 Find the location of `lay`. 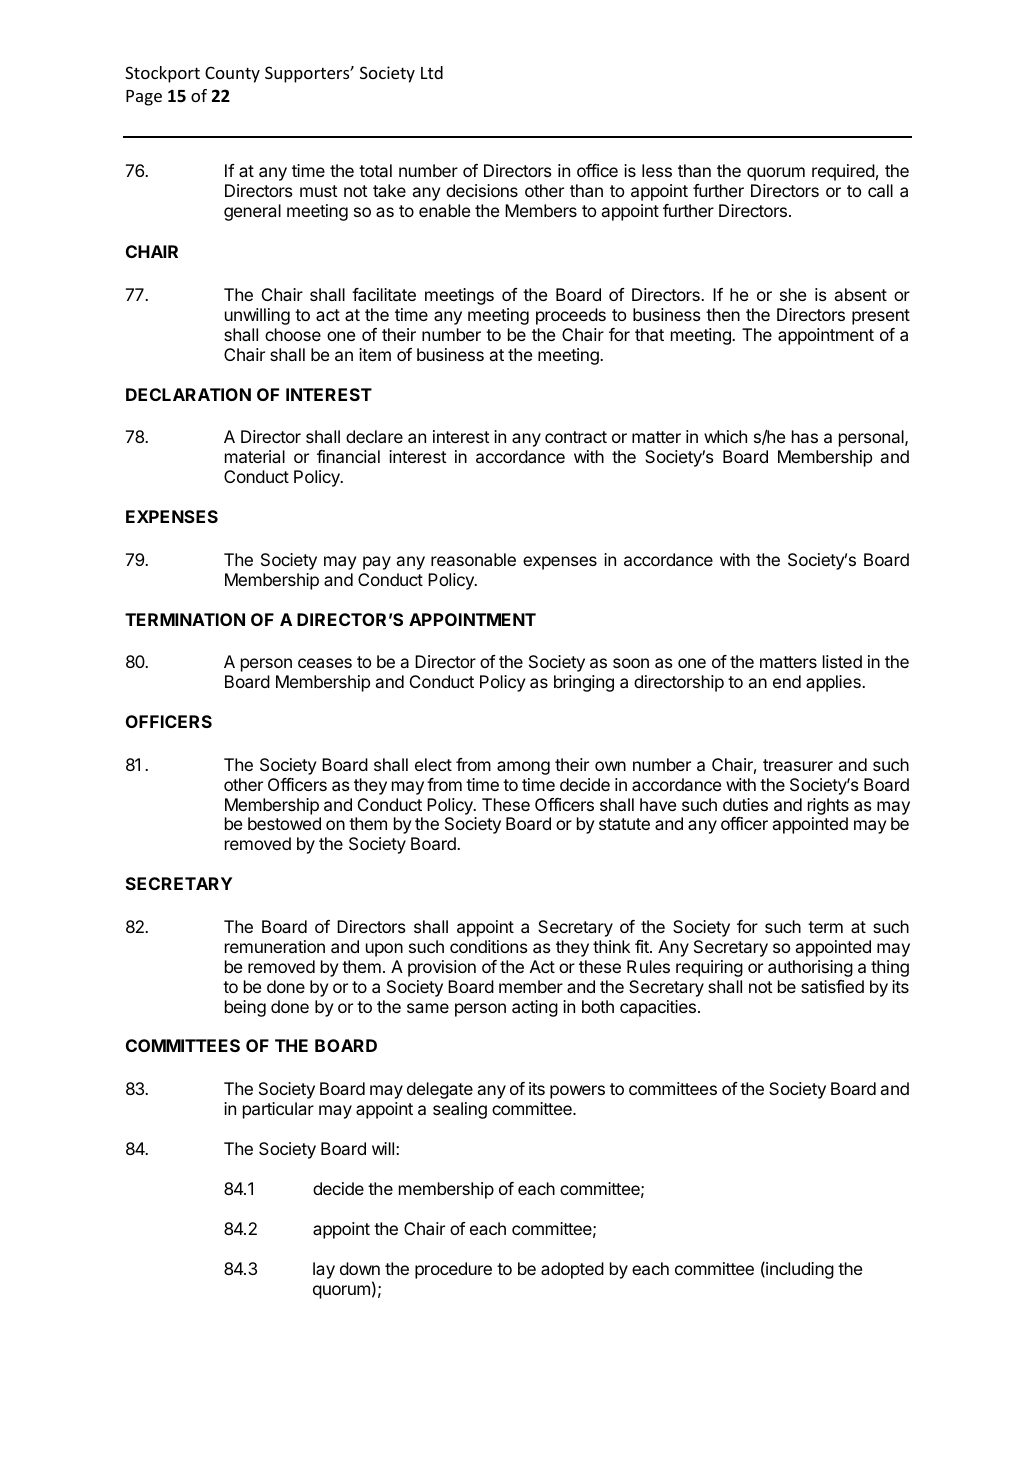

lay is located at coordinates (324, 1270).
